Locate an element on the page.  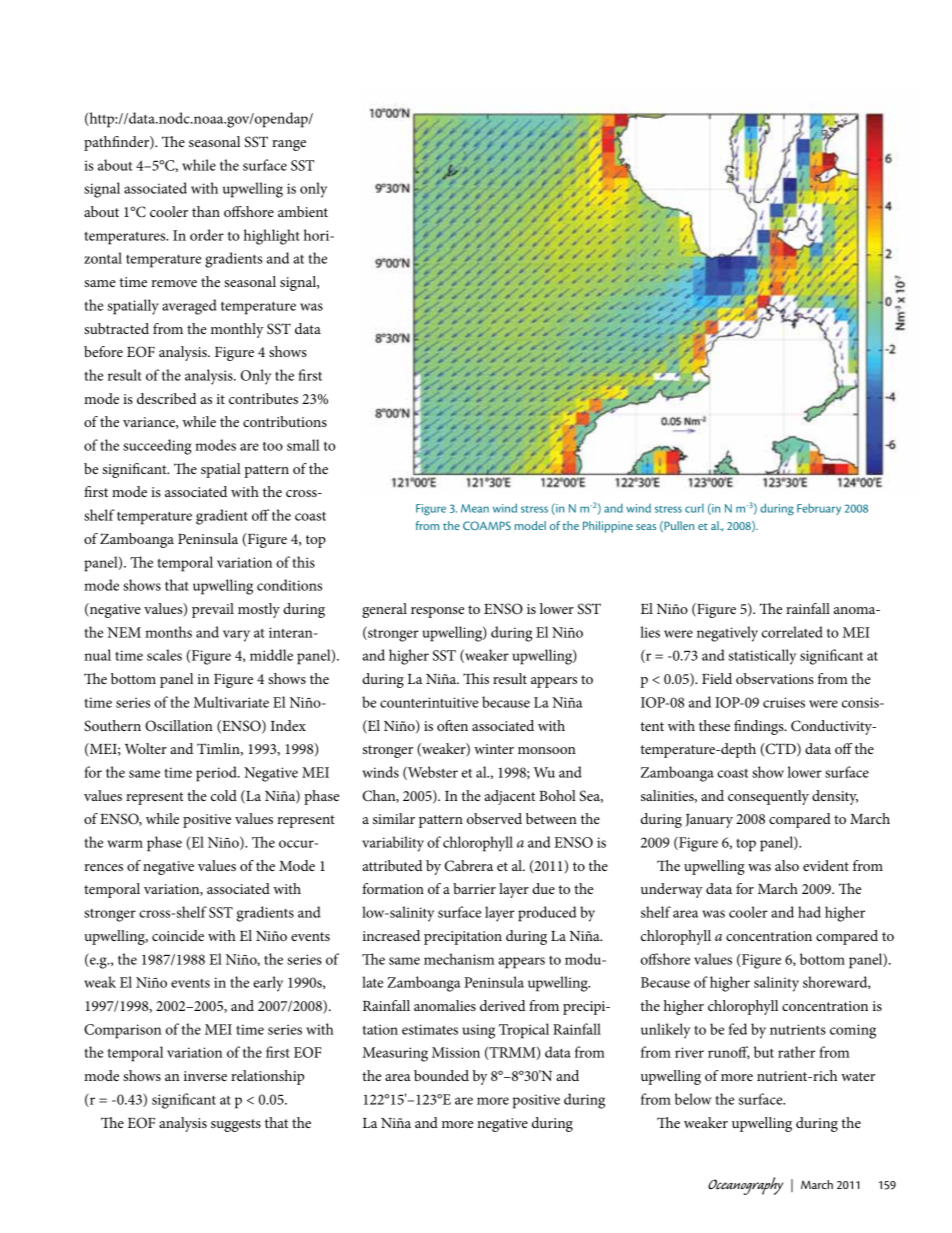
range is located at coordinates (289, 145).
